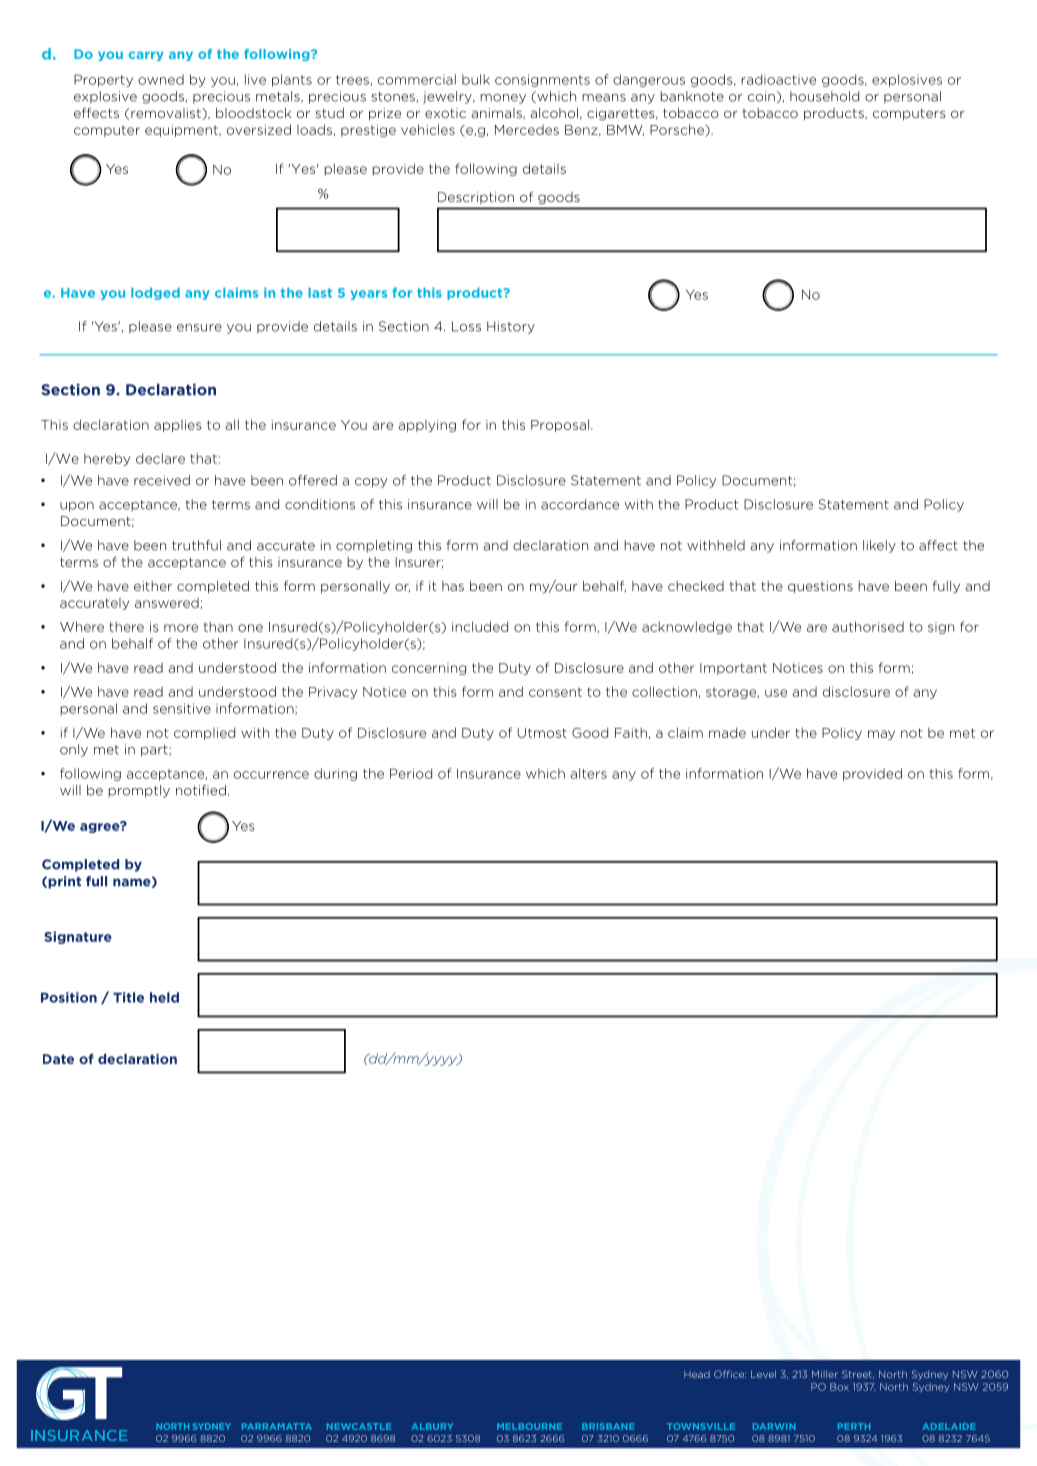  Describe the element at coordinates (359, 1426) in the image. I see `NEWCASTLE` at that location.
